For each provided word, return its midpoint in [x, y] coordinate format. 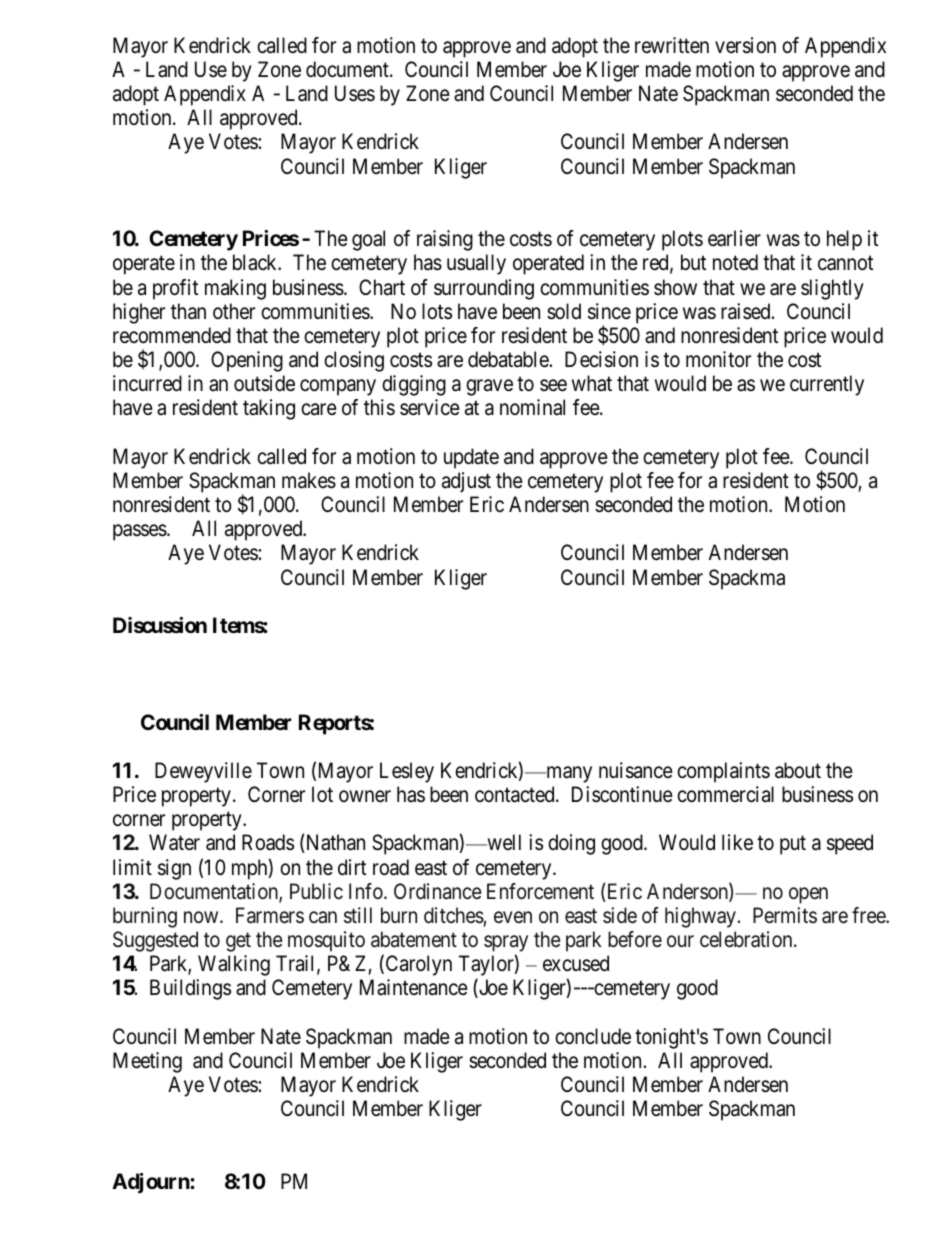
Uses [355, 93]
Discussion [160, 625]
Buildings [190, 989]
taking [269, 409]
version [745, 45]
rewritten [672, 45]
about [798, 770]
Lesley [407, 772]
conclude [593, 1036]
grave [489, 387]
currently [827, 385]
